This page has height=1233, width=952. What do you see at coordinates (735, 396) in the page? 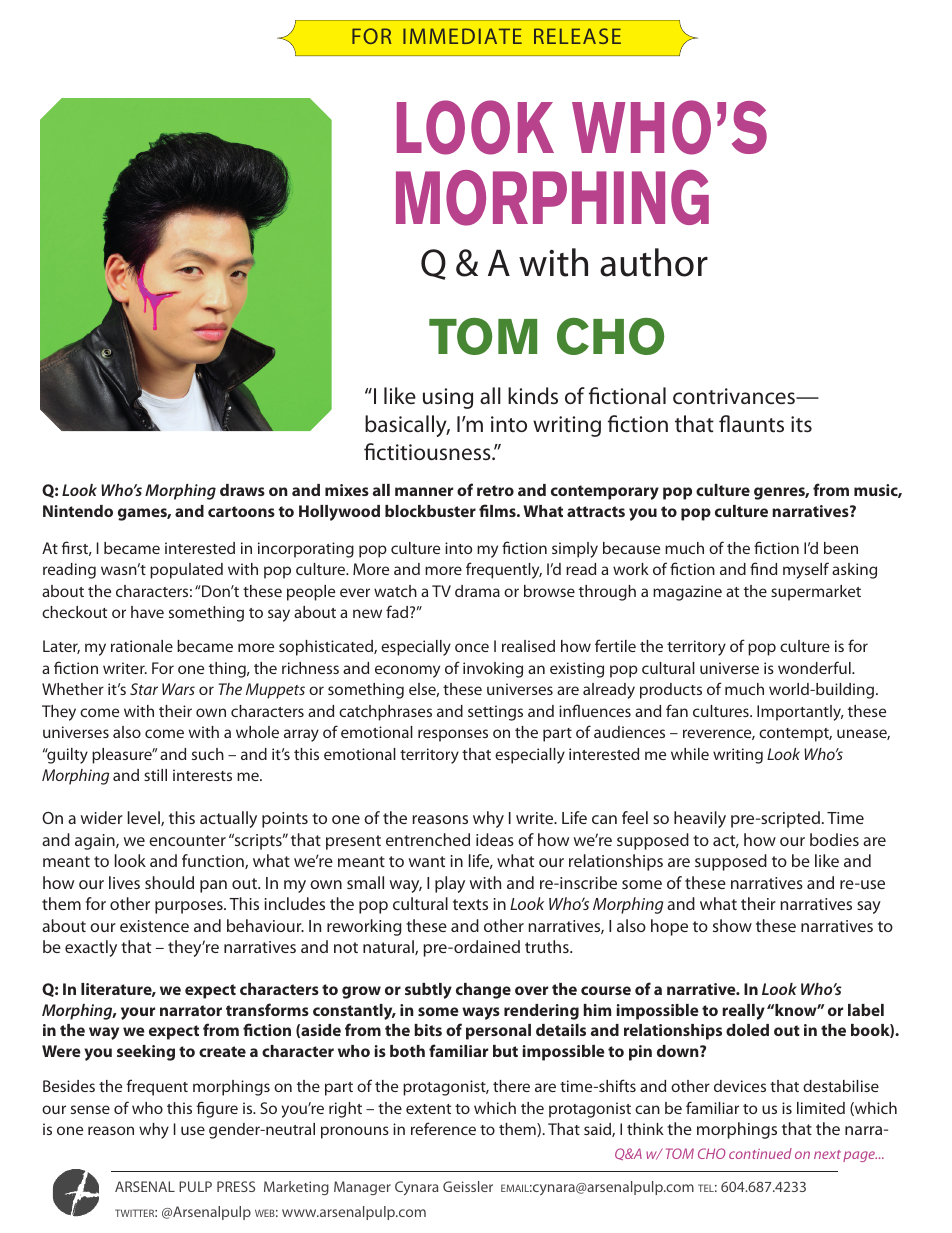
I see `contrivances` at bounding box center [735, 396].
